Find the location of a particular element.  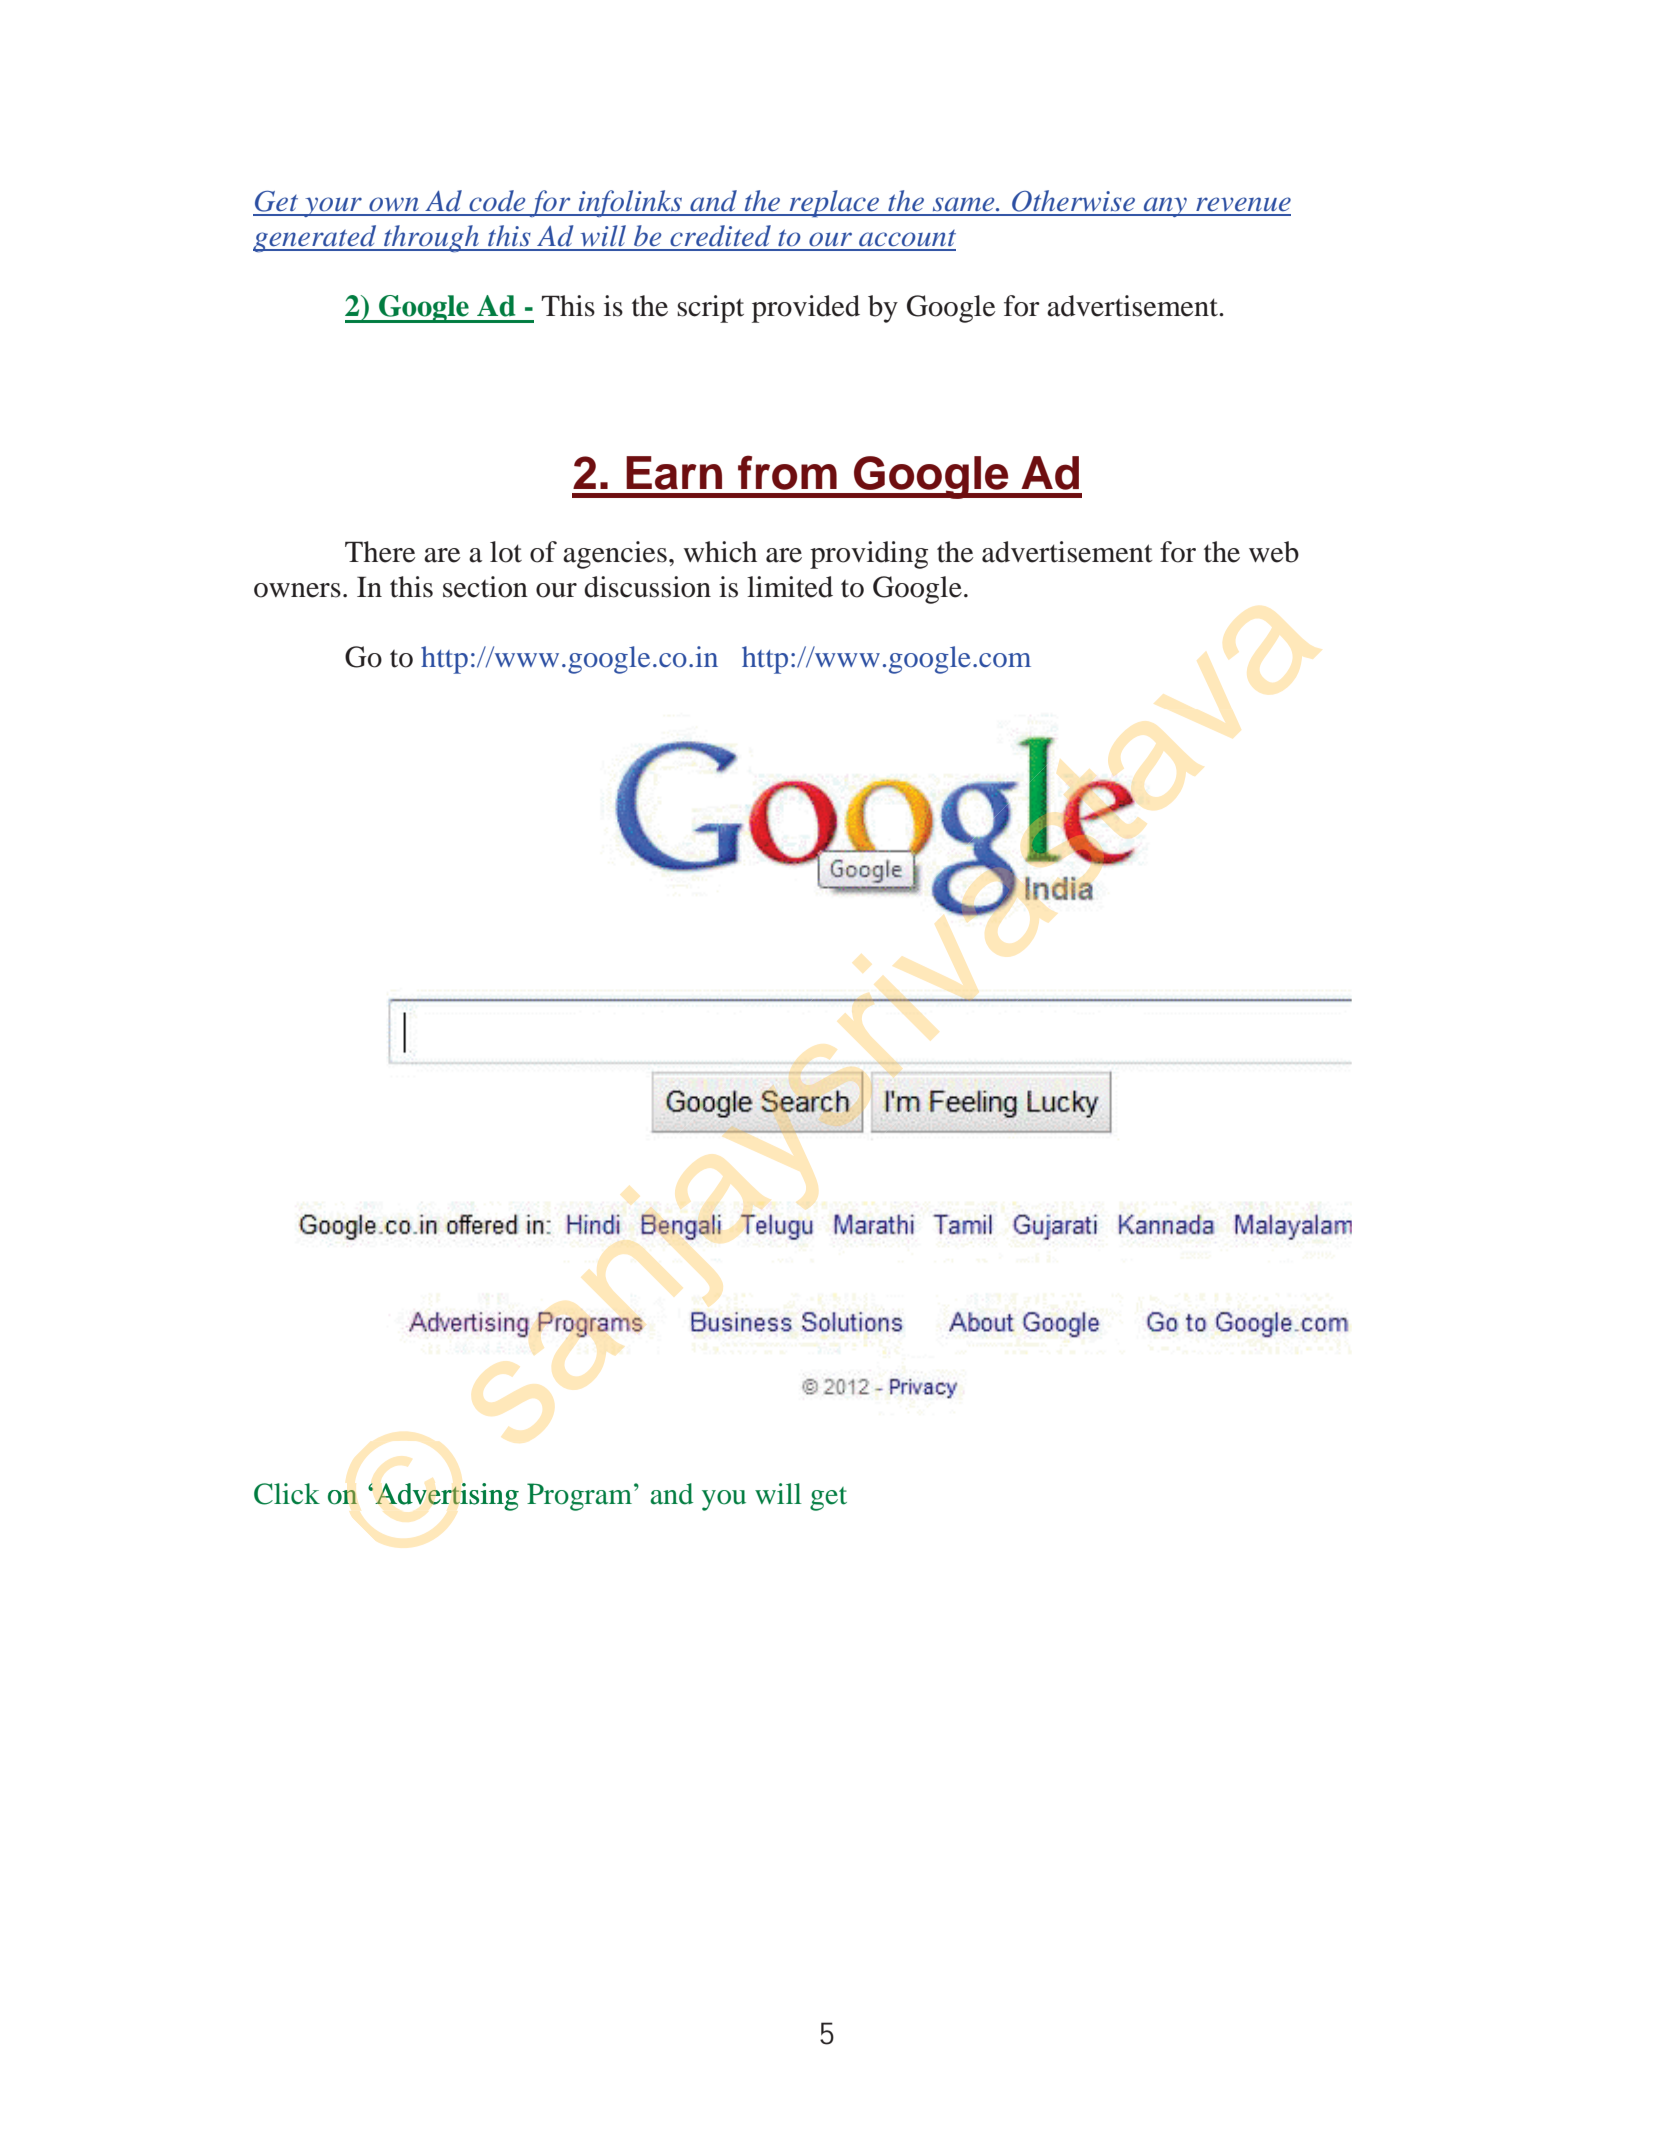

through is located at coordinates (431, 238).
